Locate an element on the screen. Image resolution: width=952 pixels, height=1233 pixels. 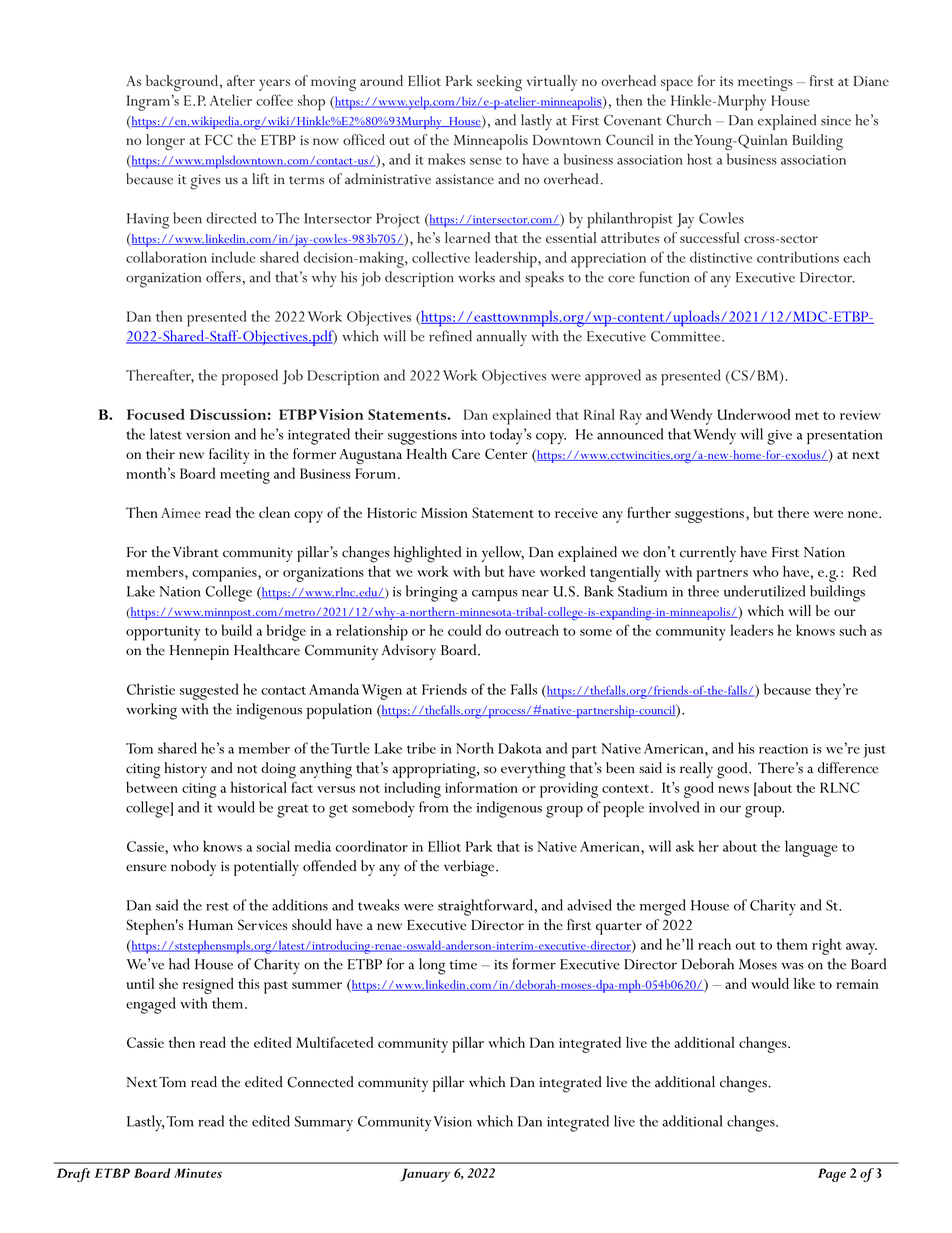
verbiage is located at coordinates (470, 868).
